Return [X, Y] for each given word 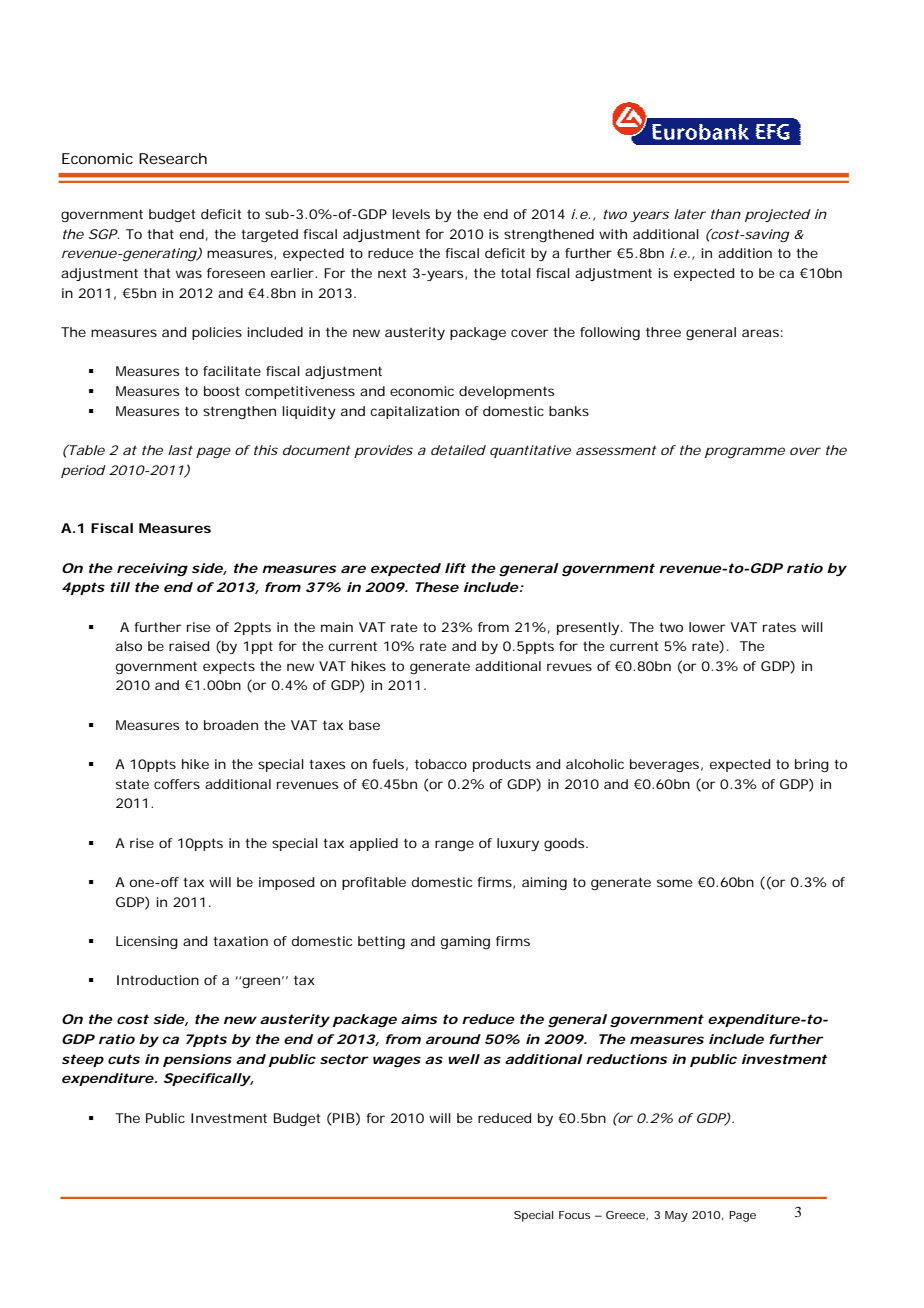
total [516, 273]
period [83, 471]
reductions [626, 1059]
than [726, 214]
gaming [465, 942]
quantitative [530, 451]
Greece [627, 1215]
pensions [197, 1060]
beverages [666, 765]
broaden [231, 725]
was [189, 274]
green [263, 982]
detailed [458, 450]
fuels [390, 765]
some [674, 883]
